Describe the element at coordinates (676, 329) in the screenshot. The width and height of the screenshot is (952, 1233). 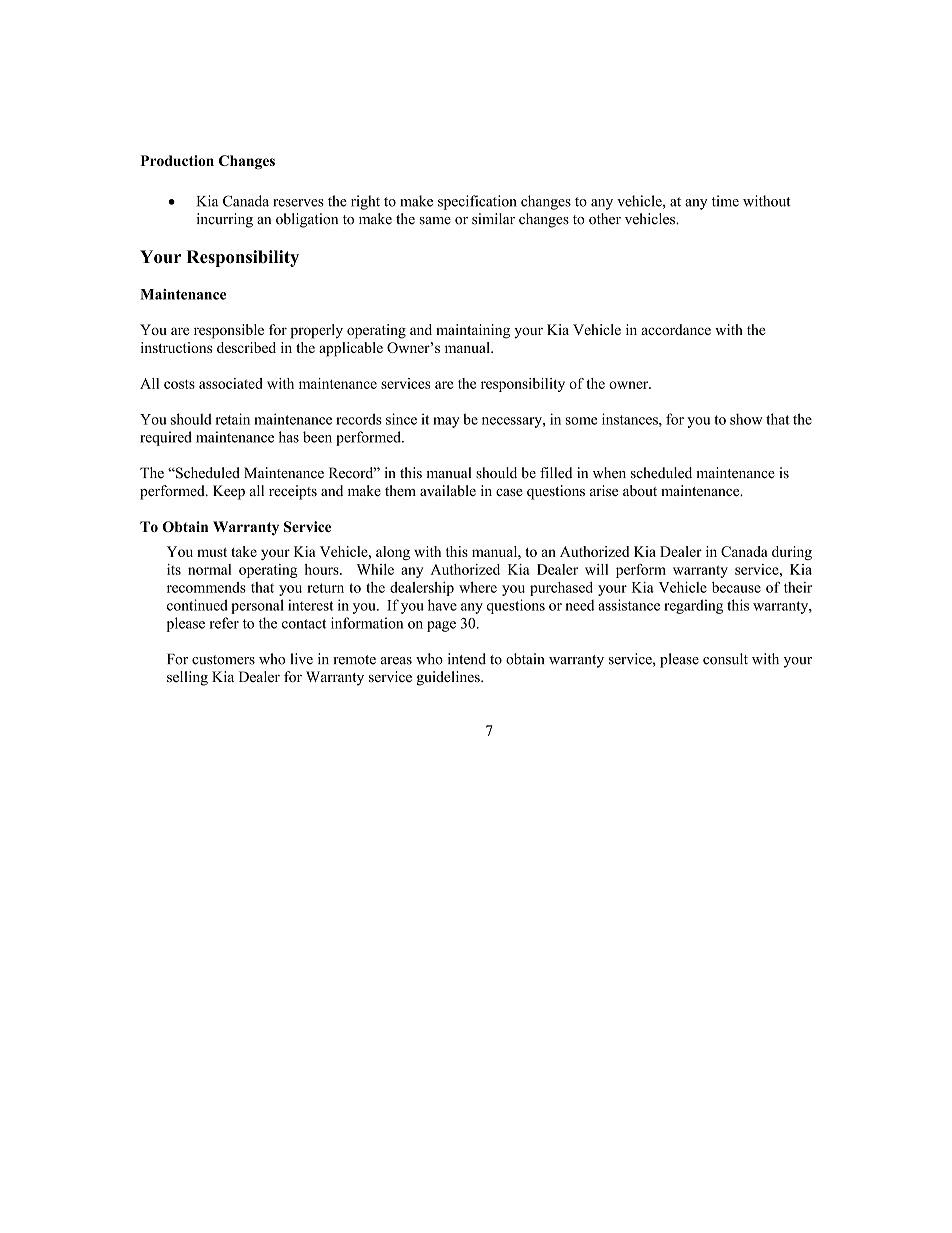
I see `accordance` at that location.
